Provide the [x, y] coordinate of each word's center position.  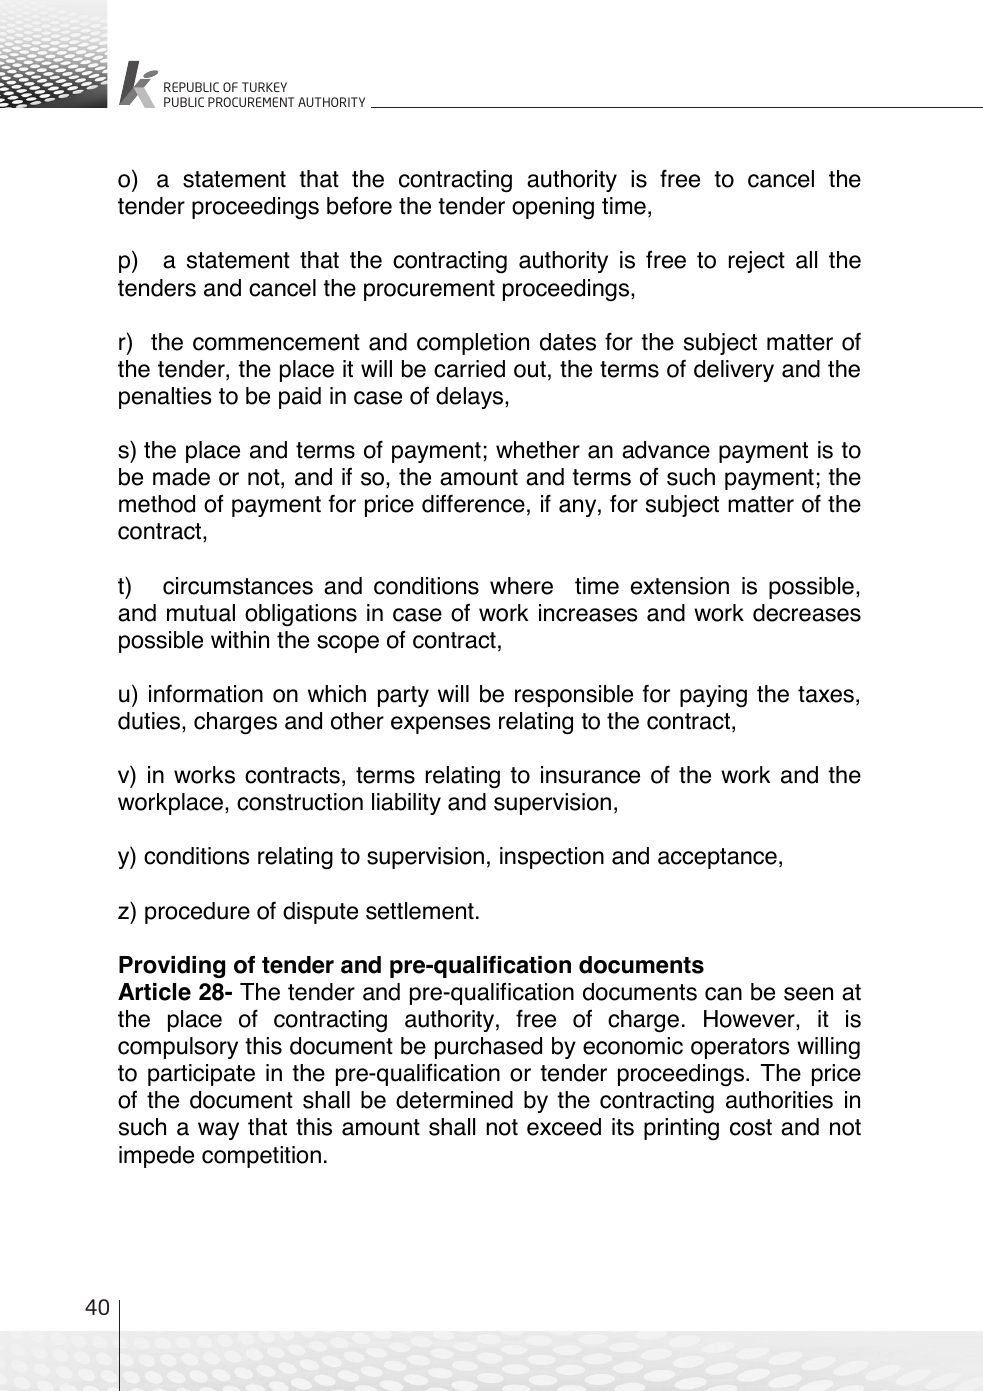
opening [553, 208]
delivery [734, 371]
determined [454, 1100]
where [521, 586]
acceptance [717, 858]
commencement [276, 342]
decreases [807, 613]
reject [757, 262]
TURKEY [264, 87]
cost [751, 1127]
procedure [197, 913]
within [240, 639]
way [218, 1131]
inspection [552, 858]
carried [469, 369]
